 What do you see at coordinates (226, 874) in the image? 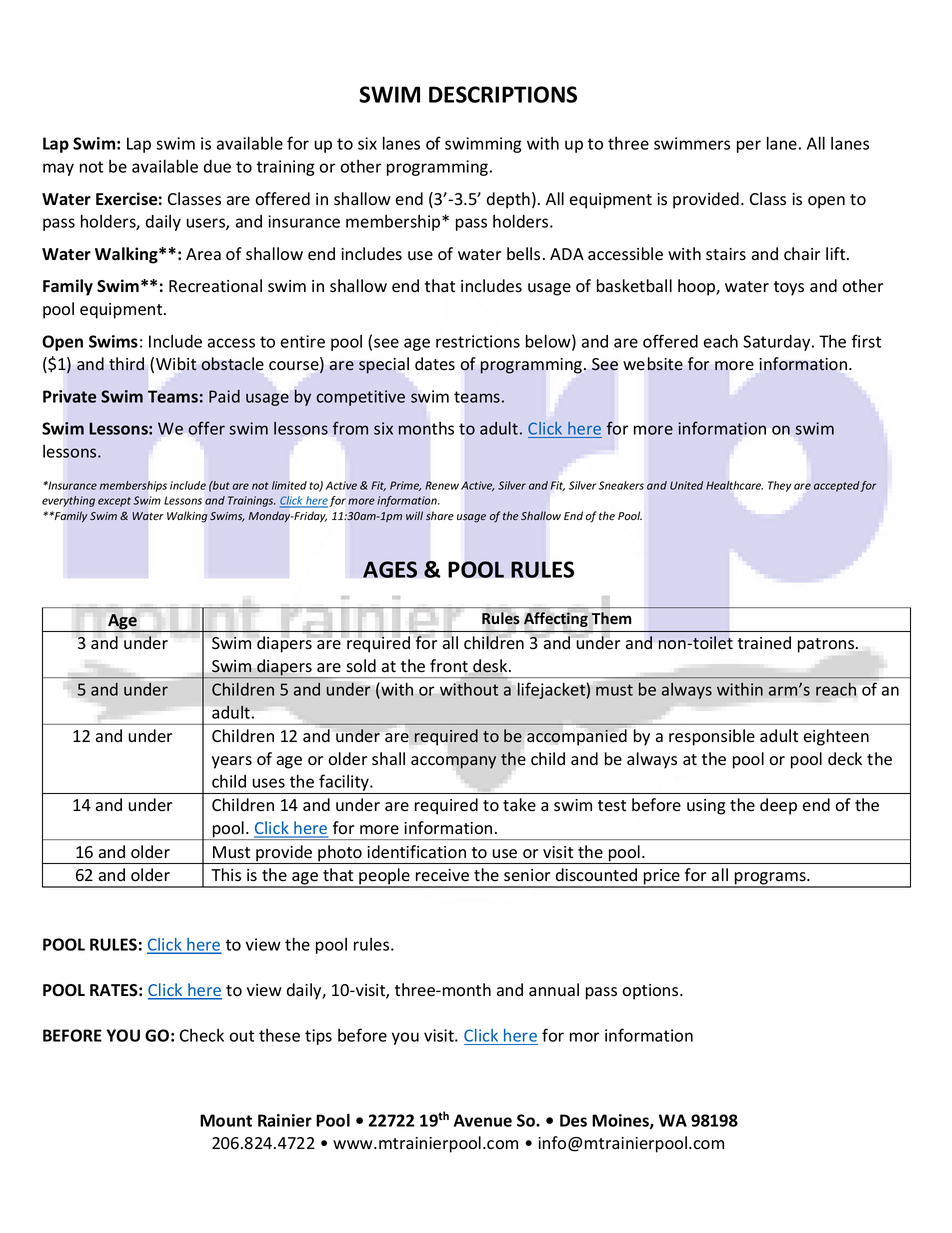
I see `This` at bounding box center [226, 874].
